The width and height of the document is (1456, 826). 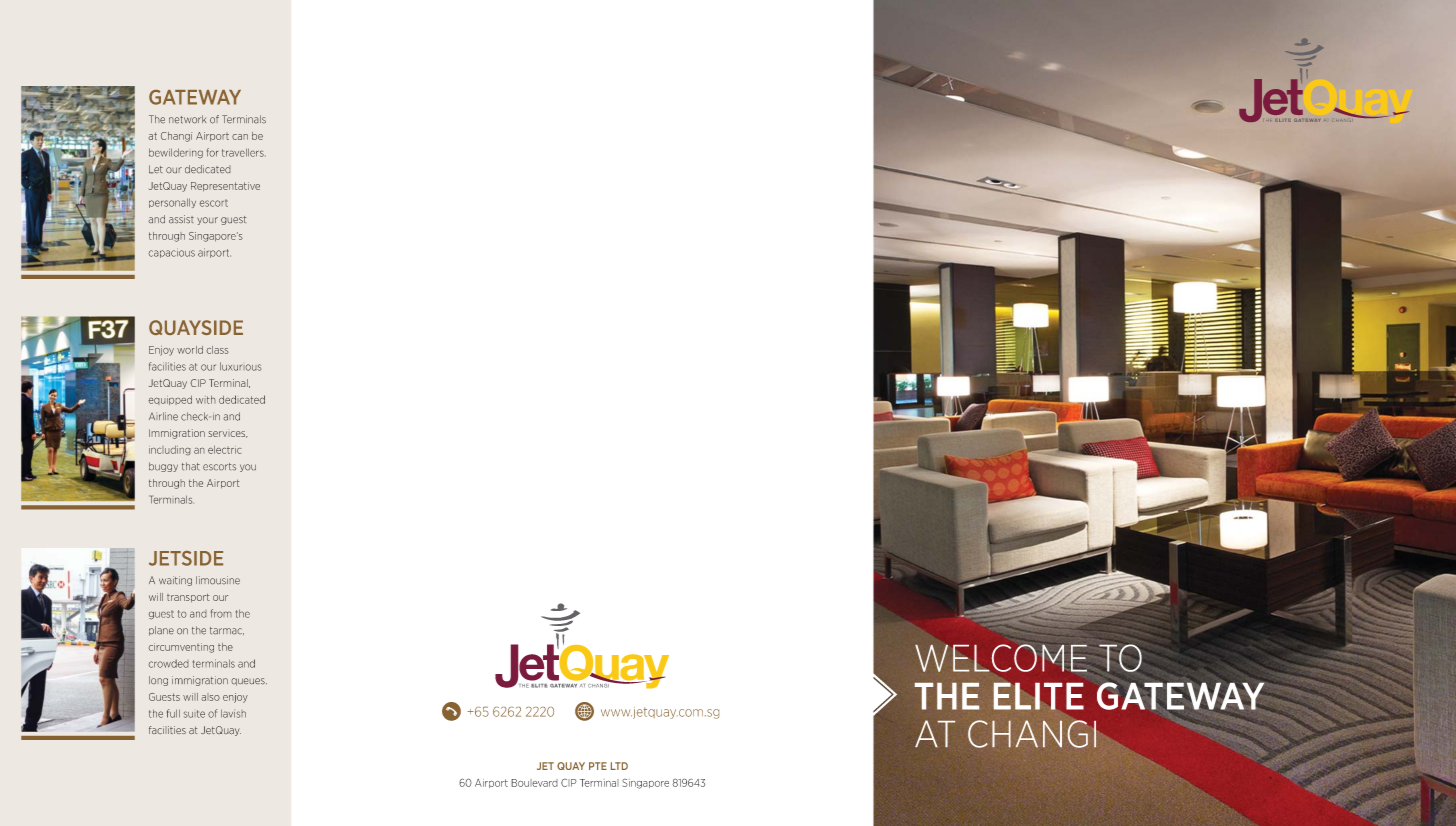 What do you see at coordinates (240, 137) in the document?
I see `can` at bounding box center [240, 137].
